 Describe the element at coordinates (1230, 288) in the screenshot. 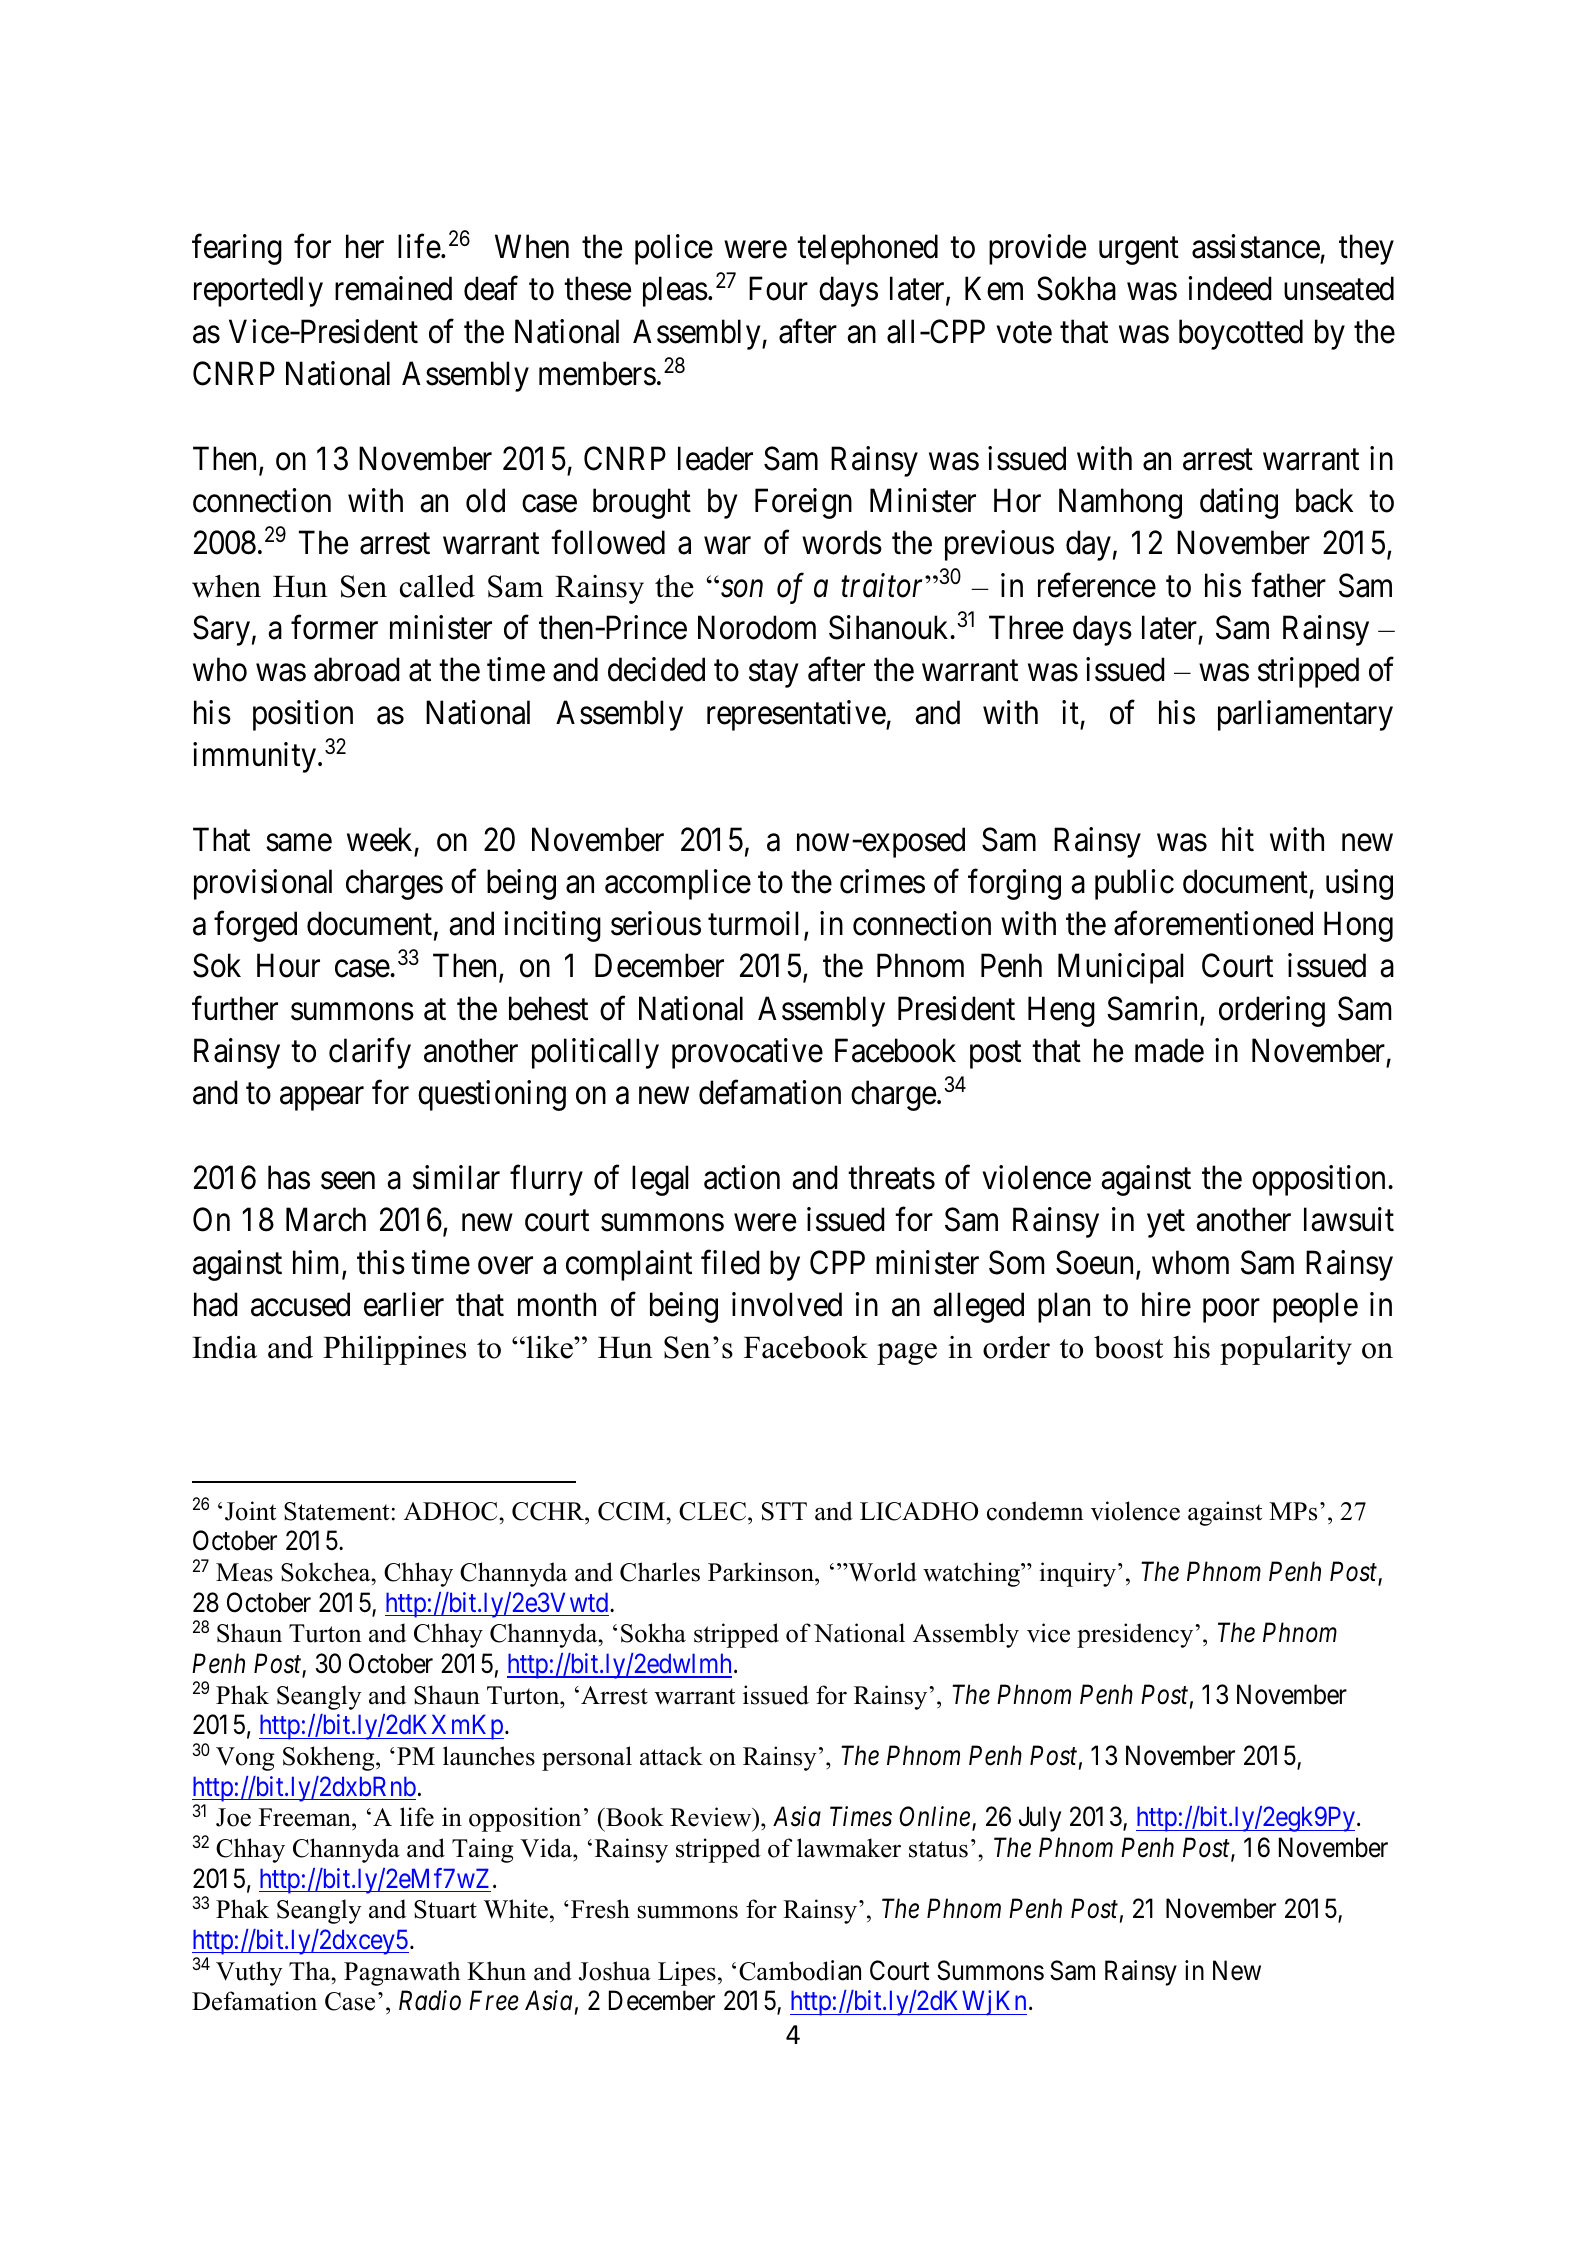

I see `indeed` at that location.
